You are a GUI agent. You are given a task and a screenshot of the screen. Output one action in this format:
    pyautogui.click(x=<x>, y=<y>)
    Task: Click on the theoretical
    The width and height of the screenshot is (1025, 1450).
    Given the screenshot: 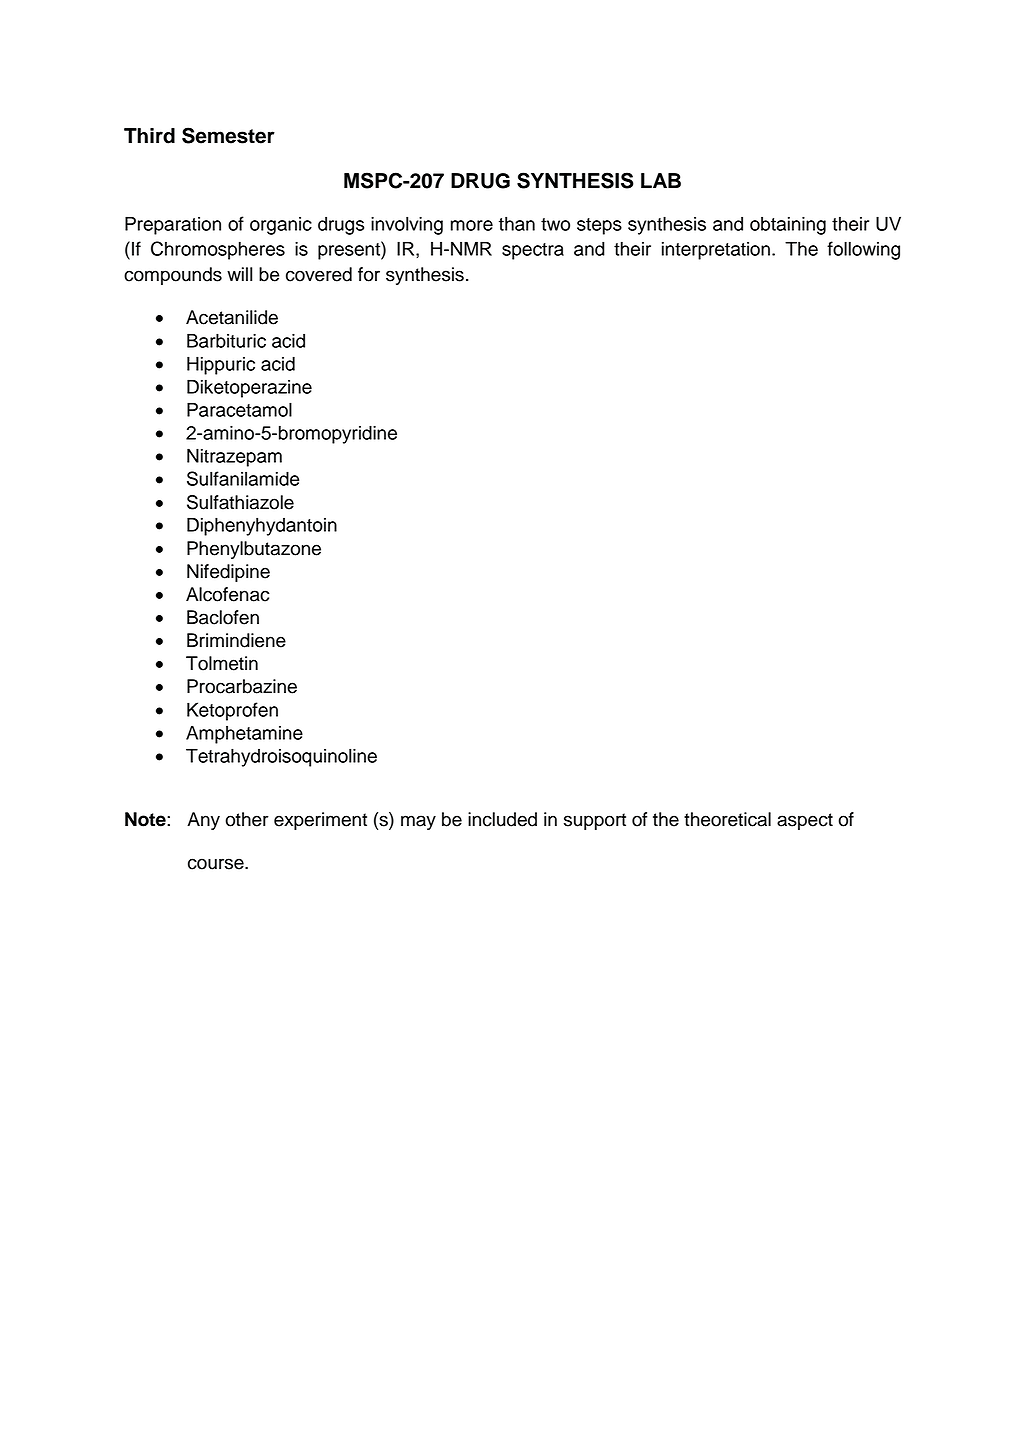 What is the action you would take?
    pyautogui.click(x=727, y=819)
